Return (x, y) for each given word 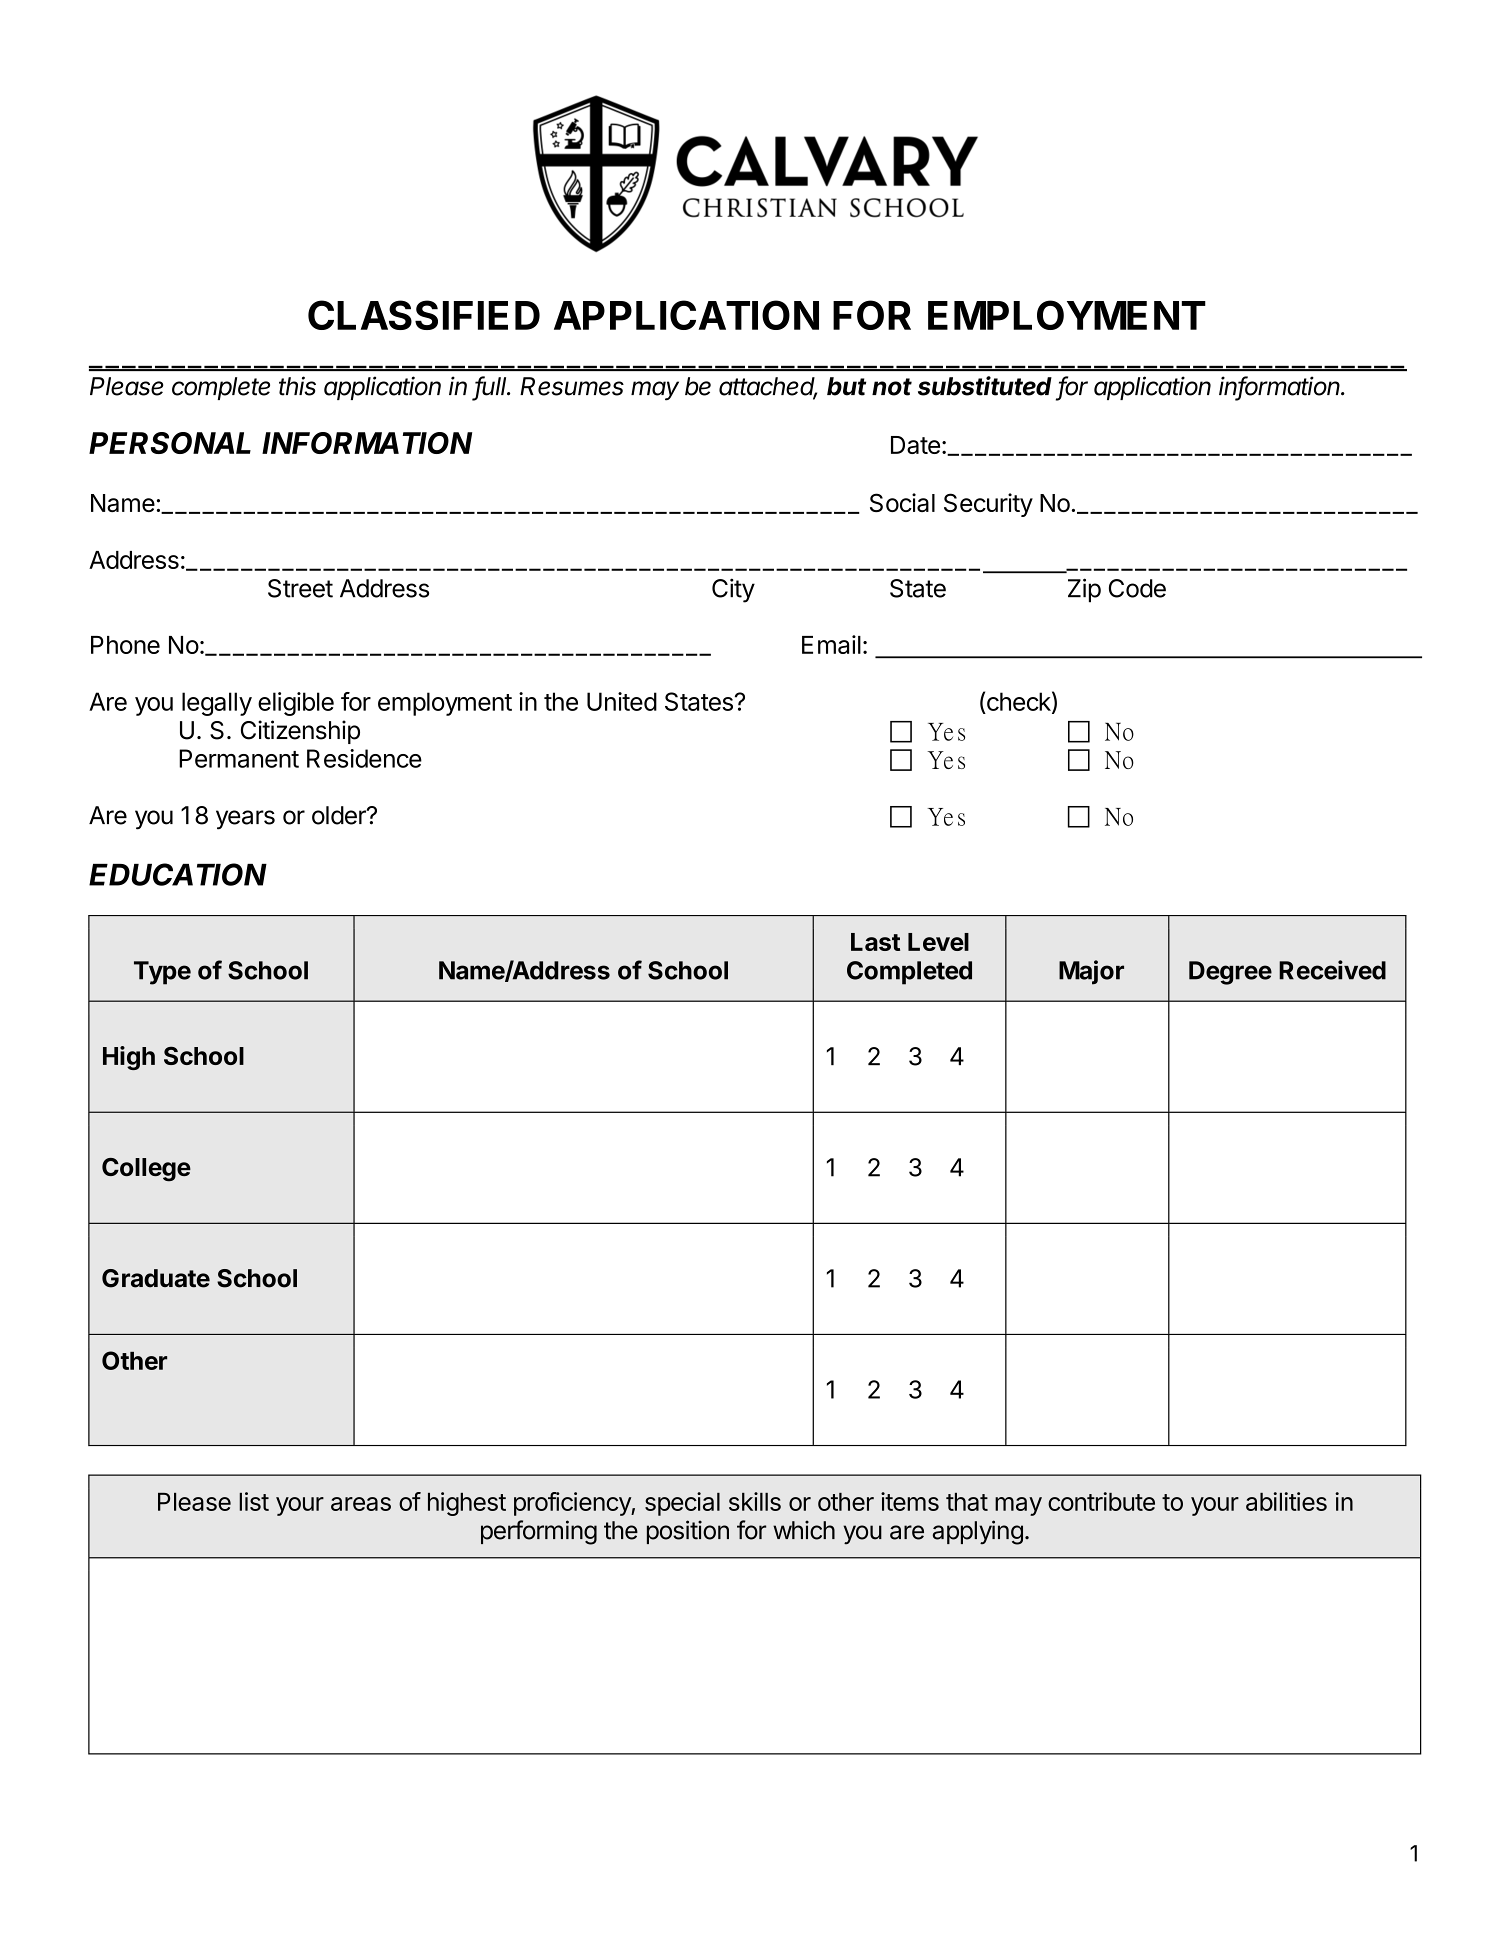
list (254, 1501)
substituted (985, 386)
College (146, 1170)
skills (755, 1501)
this (297, 386)
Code (1137, 588)
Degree (1230, 973)
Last (875, 942)
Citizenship (300, 732)
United (622, 701)
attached (768, 387)
